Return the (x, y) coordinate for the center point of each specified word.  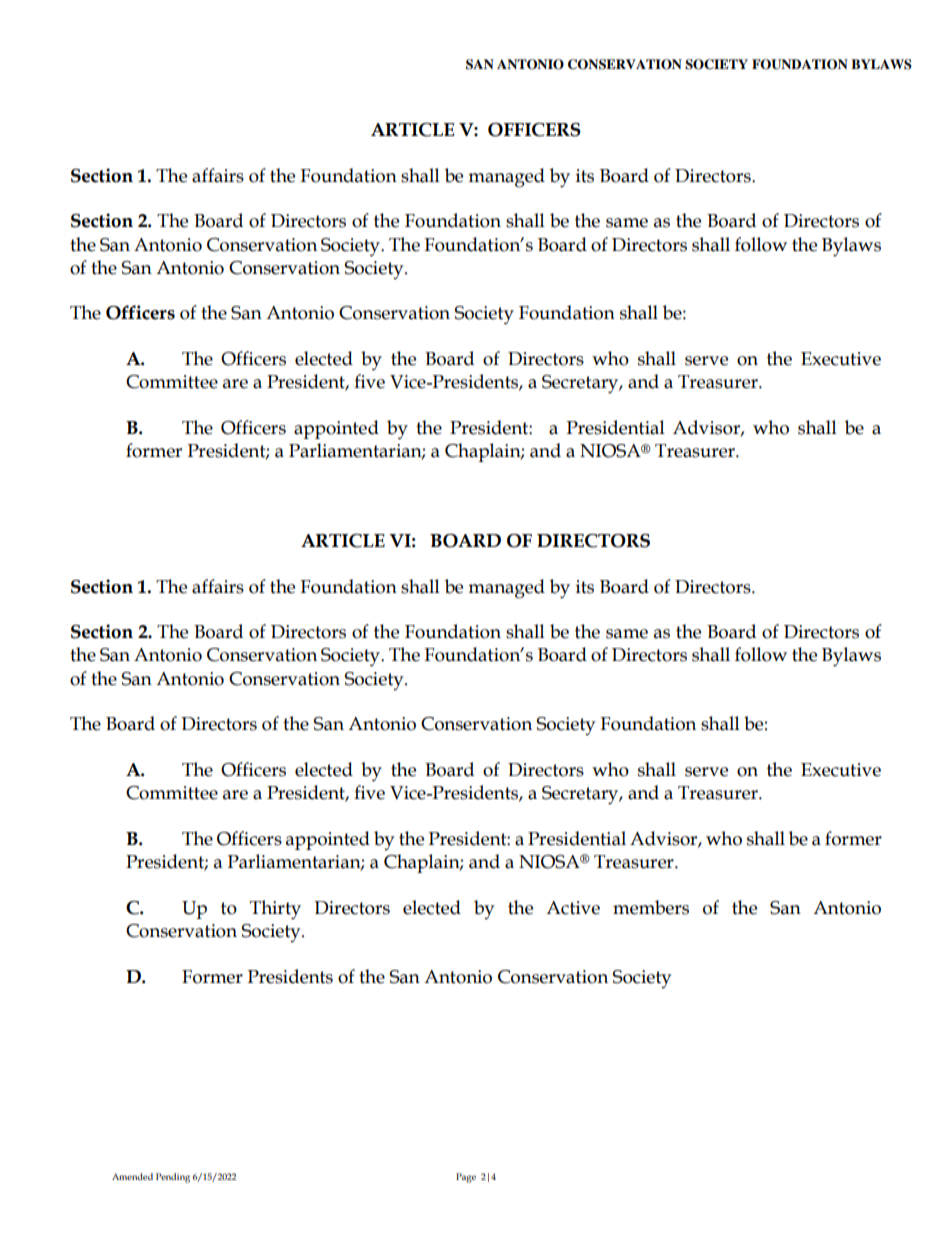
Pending (173, 1178)
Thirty (275, 910)
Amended (132, 1176)
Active (573, 908)
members (651, 907)
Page (466, 1178)
